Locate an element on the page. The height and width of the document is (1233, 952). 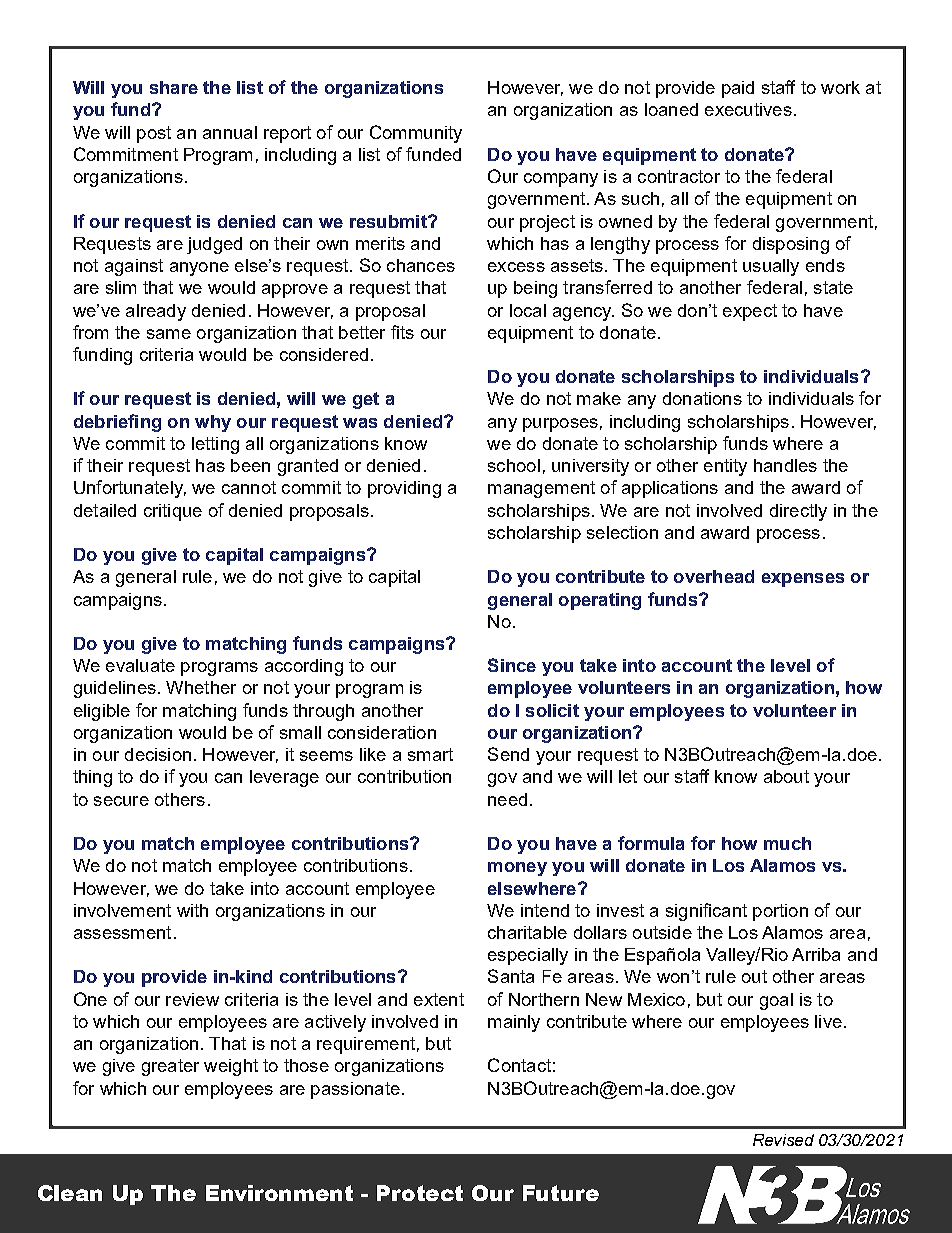
with is located at coordinates (192, 910).
